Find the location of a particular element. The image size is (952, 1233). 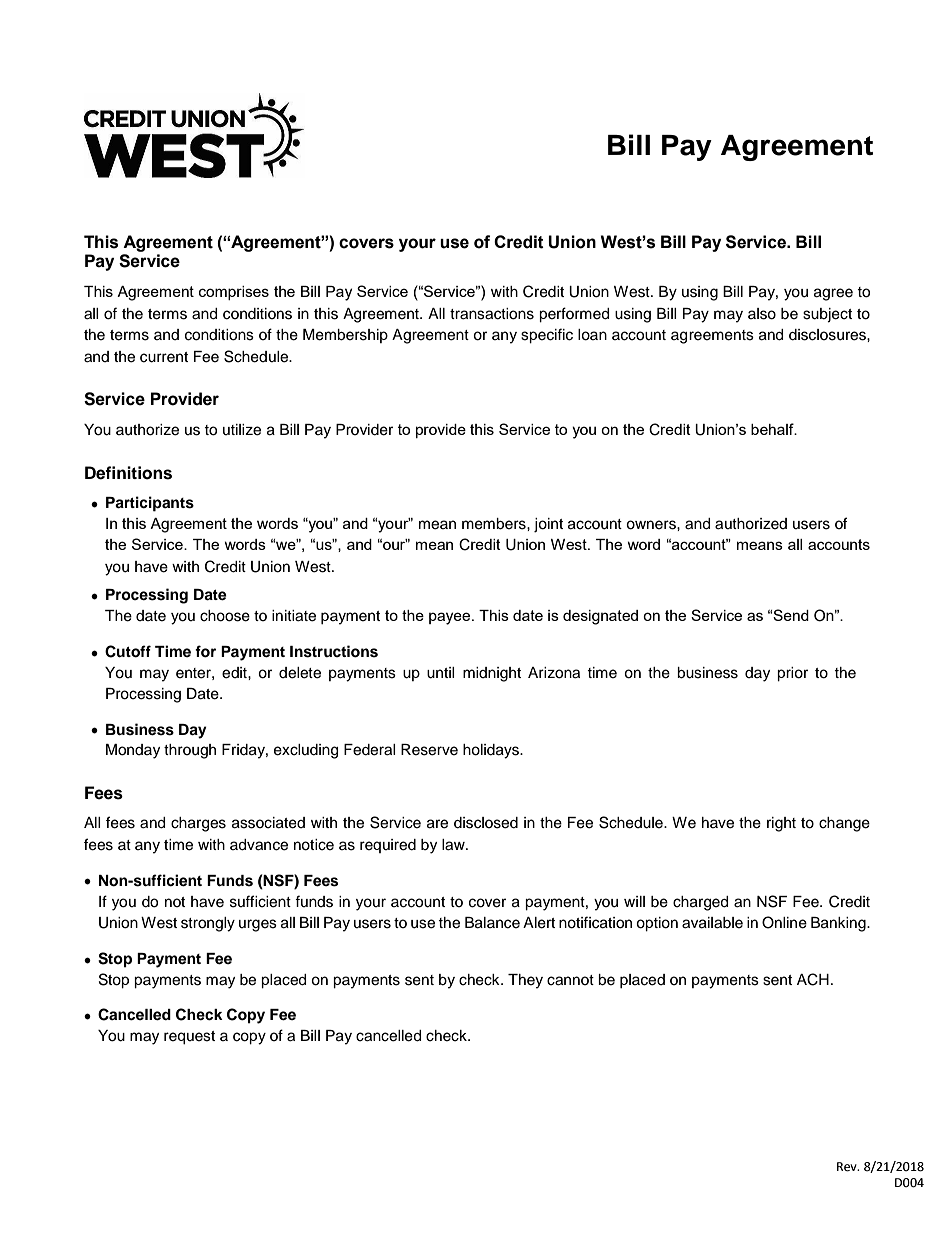

law is located at coordinates (454, 845).
